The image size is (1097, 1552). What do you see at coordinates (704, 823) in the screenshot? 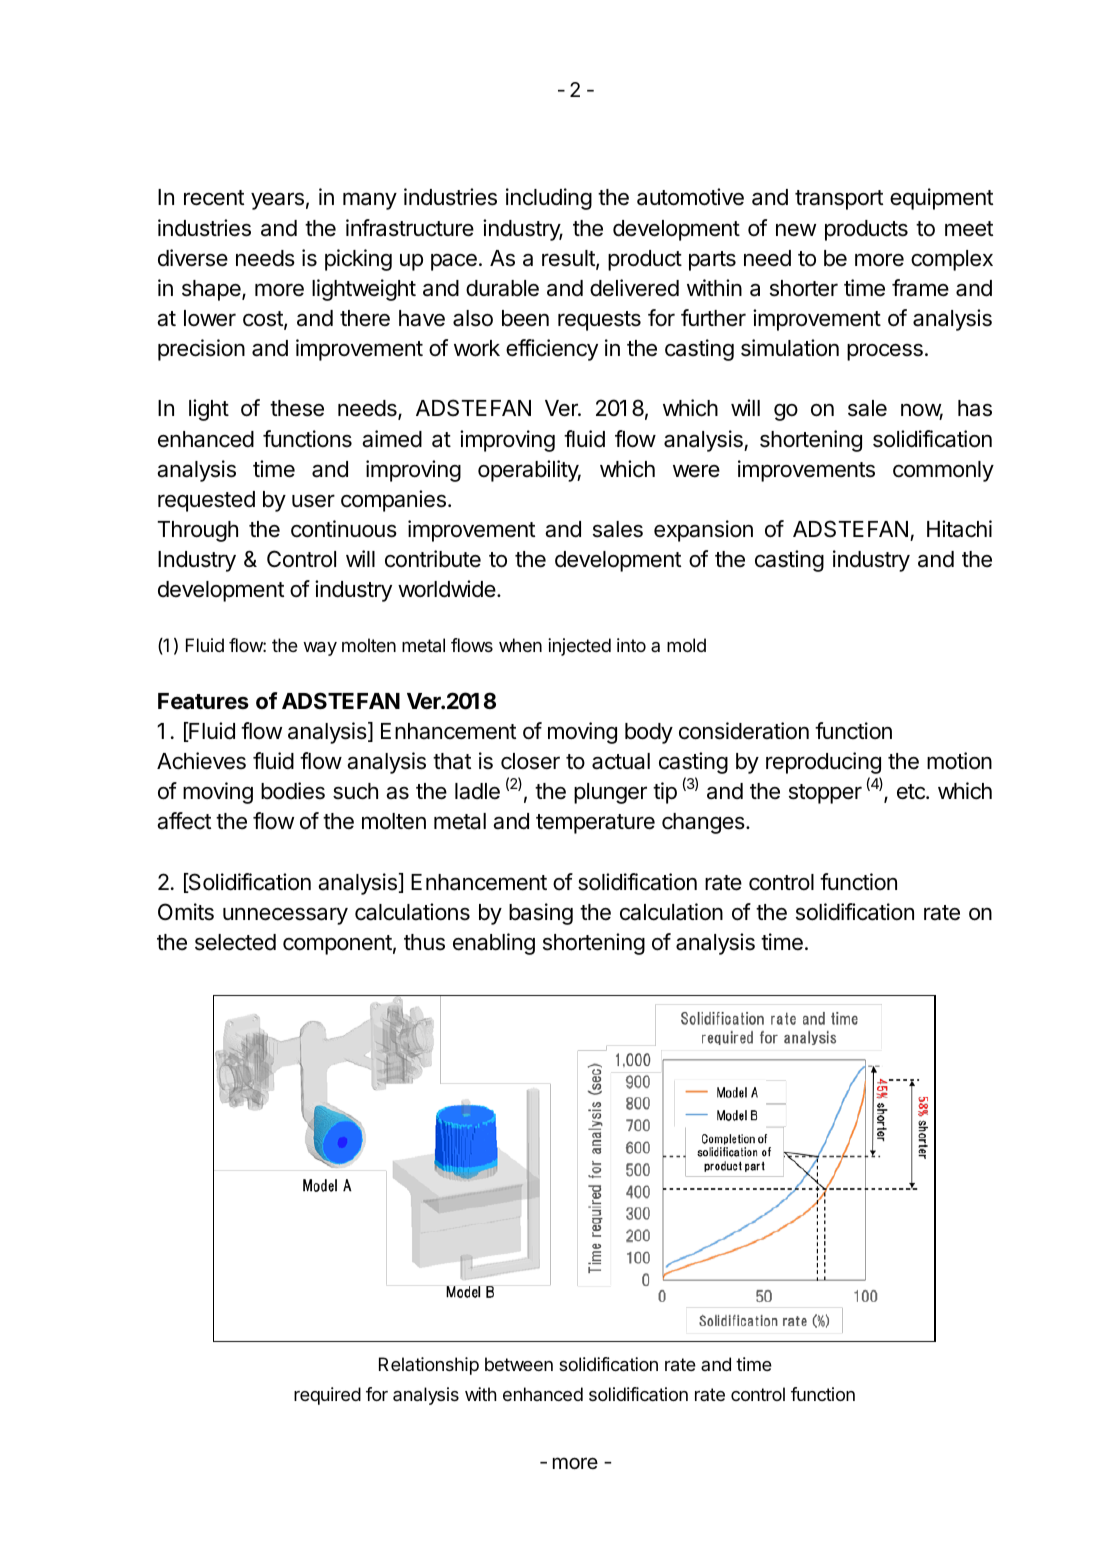
I see `changes` at bounding box center [704, 823].
